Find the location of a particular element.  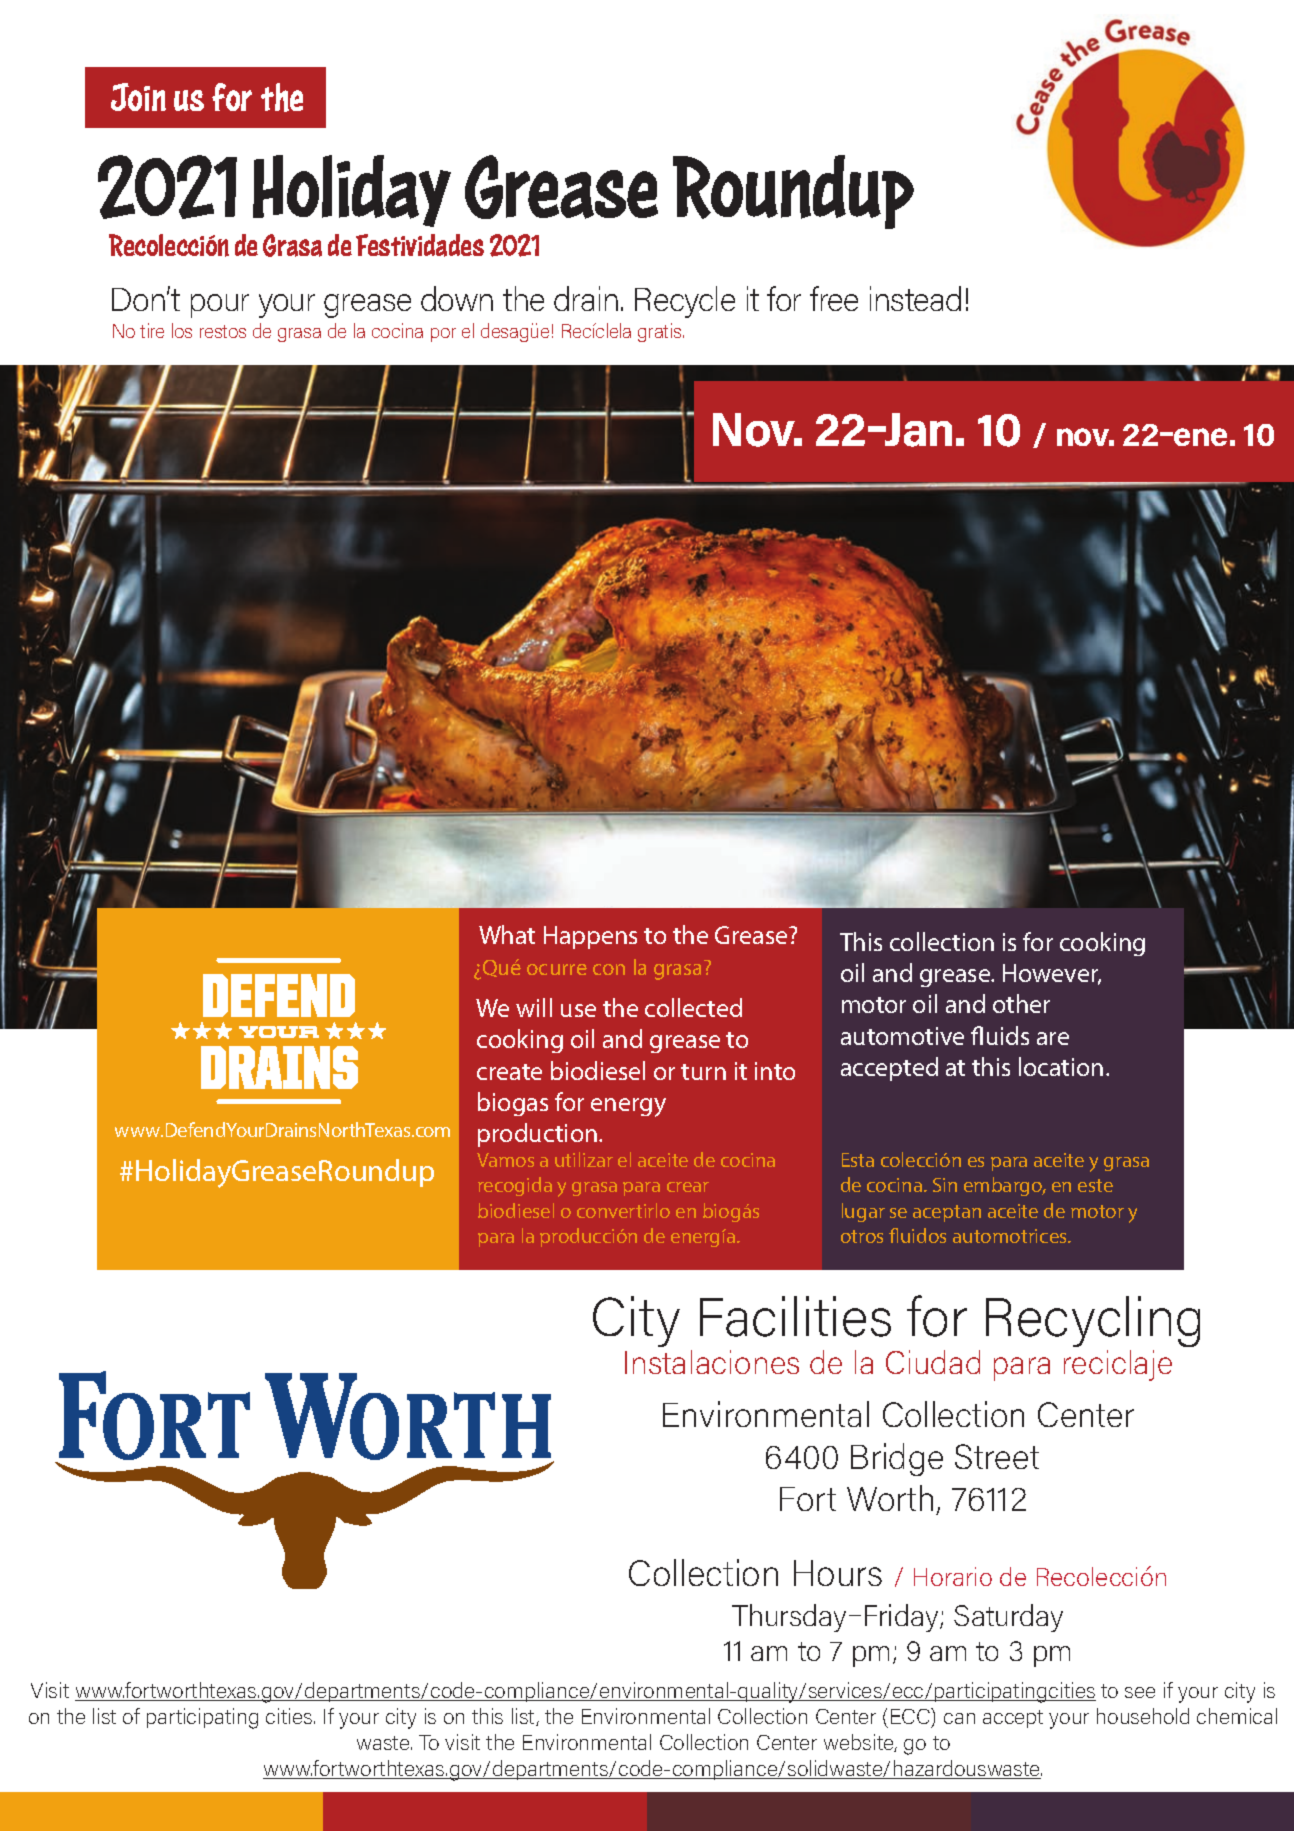

What is located at coordinates (507, 934).
